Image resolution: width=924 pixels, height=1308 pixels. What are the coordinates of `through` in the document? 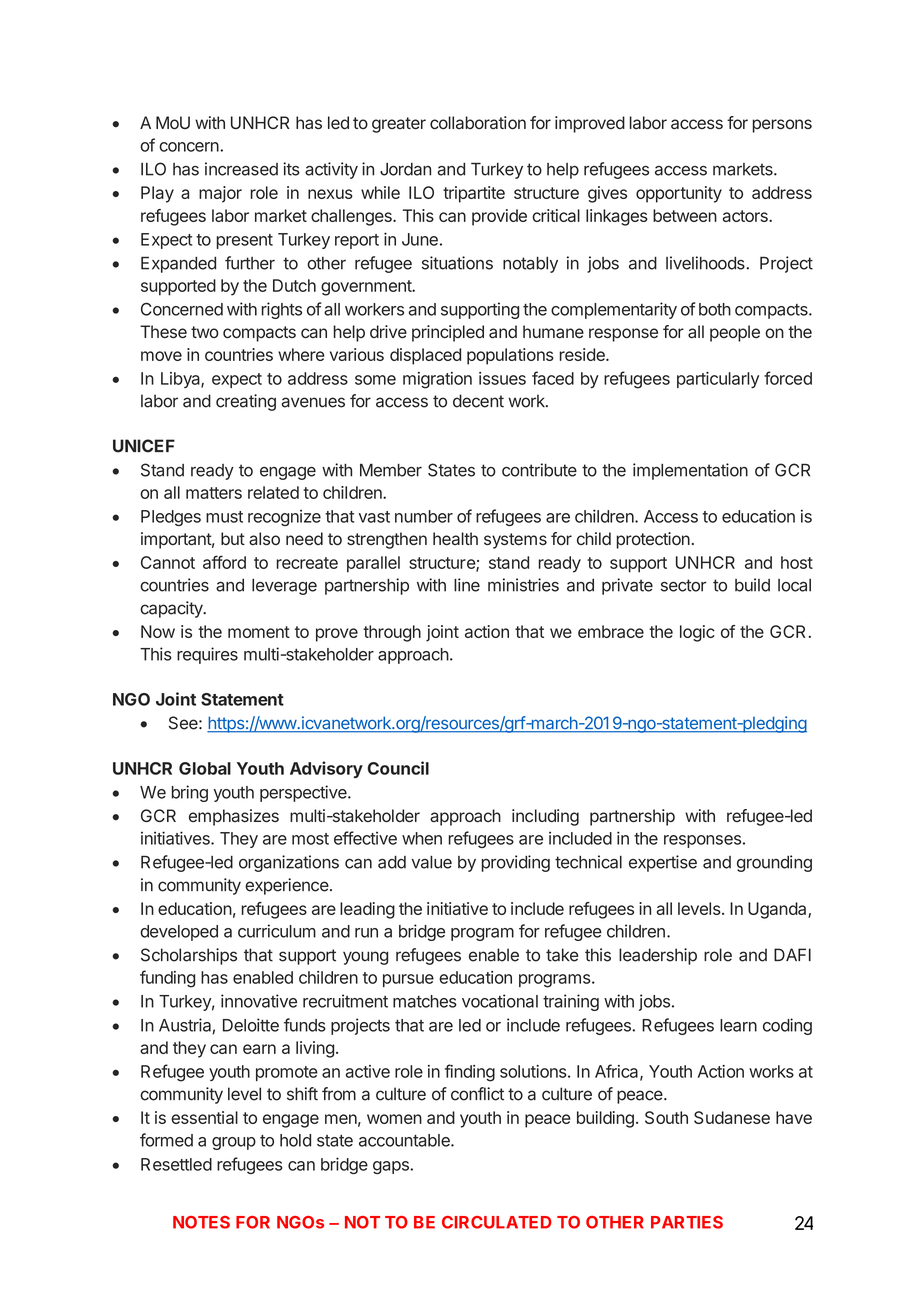 It's located at (392, 633).
